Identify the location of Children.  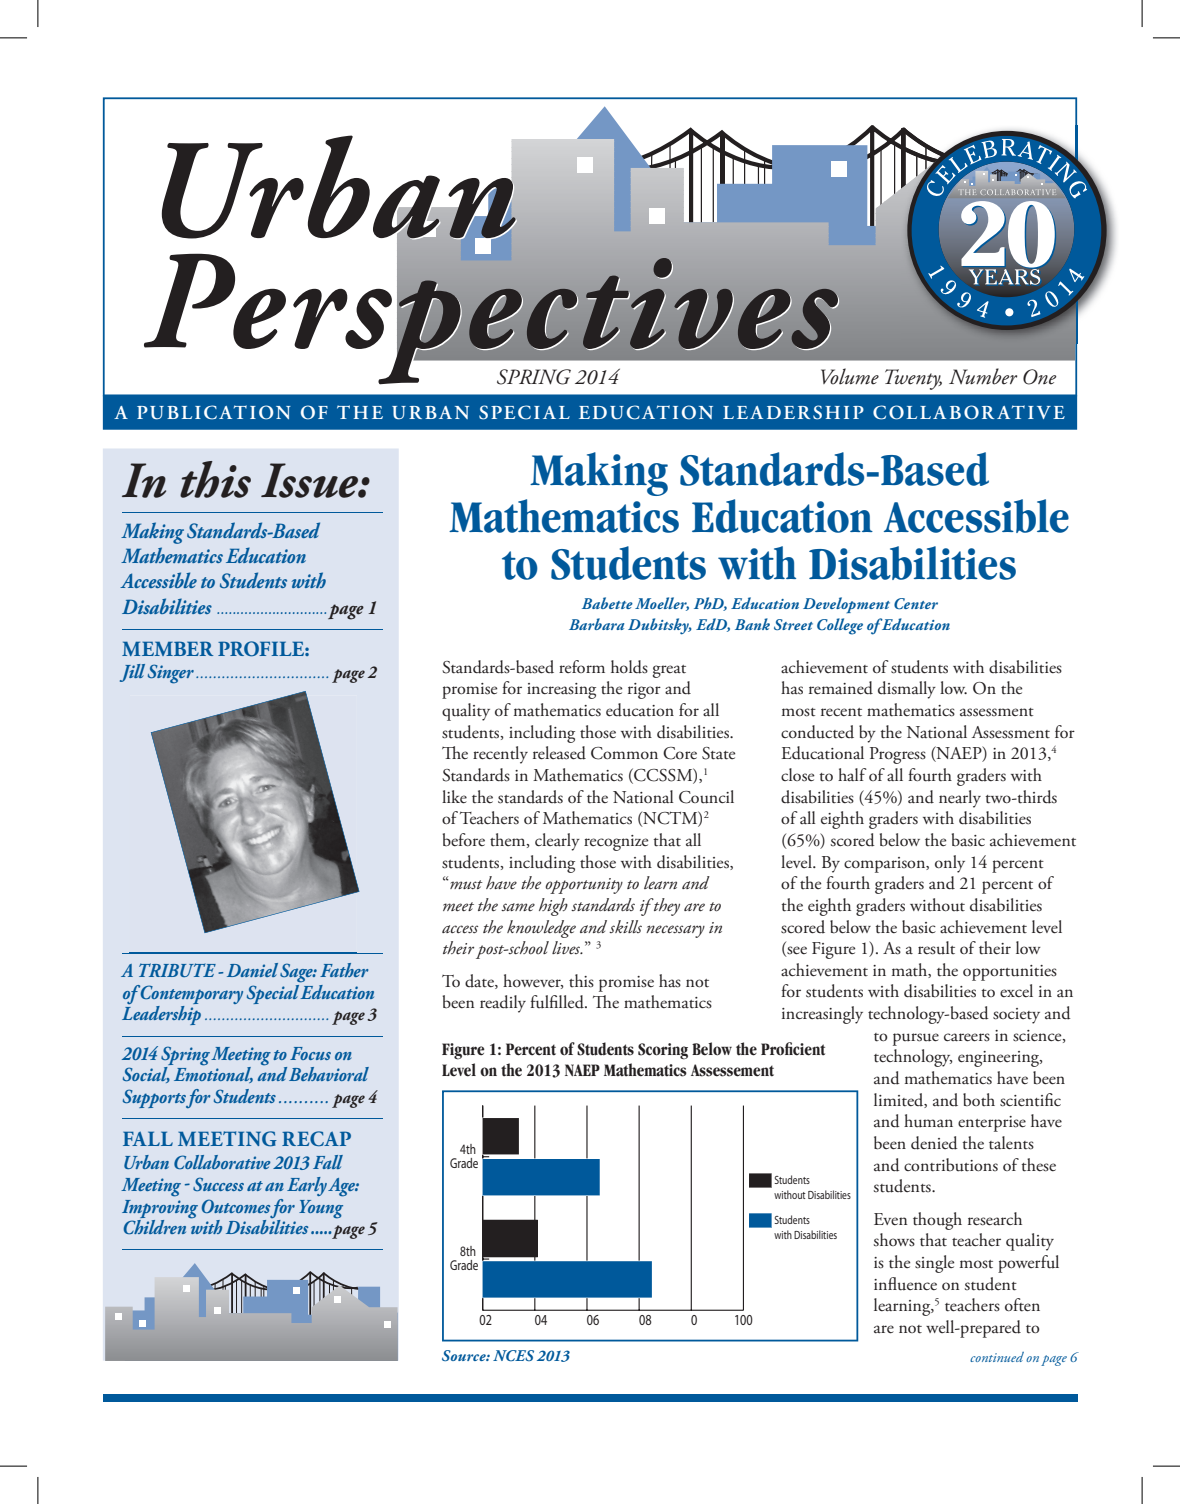
(155, 1227).
